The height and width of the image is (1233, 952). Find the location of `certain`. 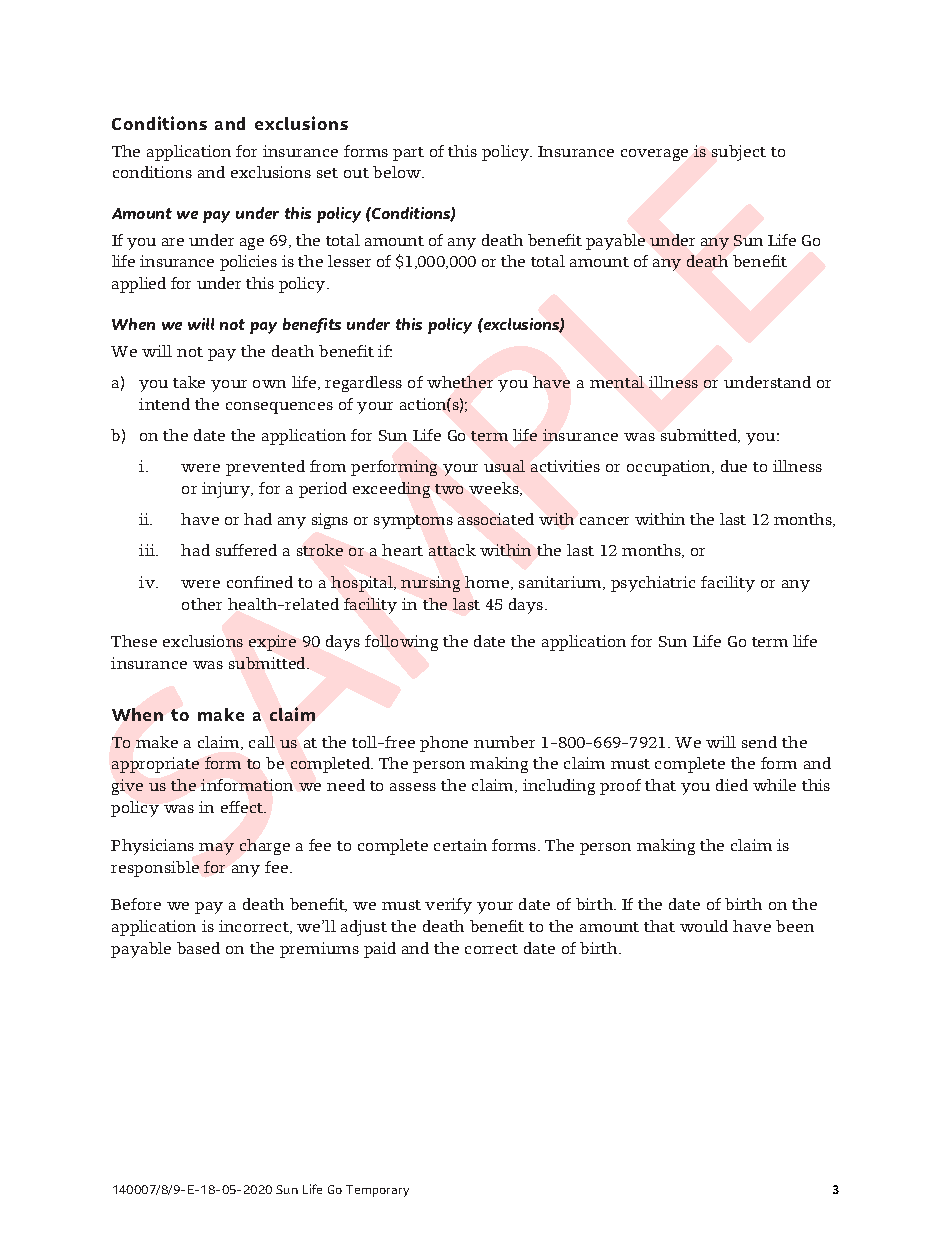

certain is located at coordinates (460, 845).
